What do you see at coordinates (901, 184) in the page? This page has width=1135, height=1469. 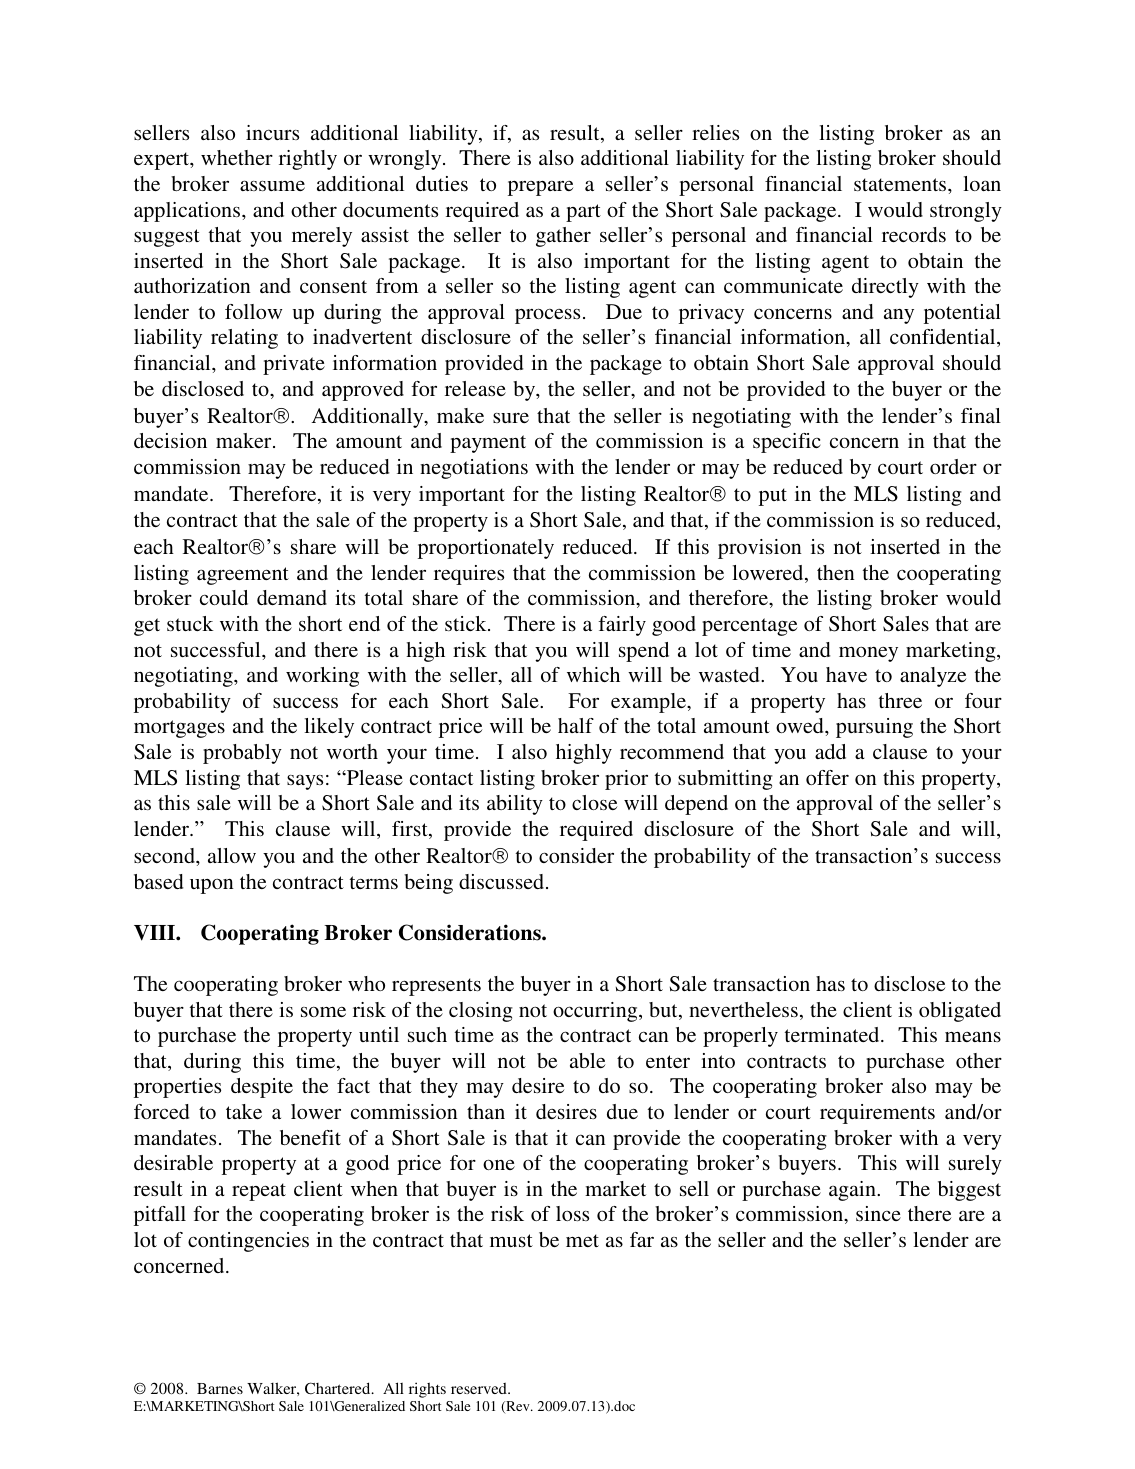 I see `statements` at bounding box center [901, 184].
